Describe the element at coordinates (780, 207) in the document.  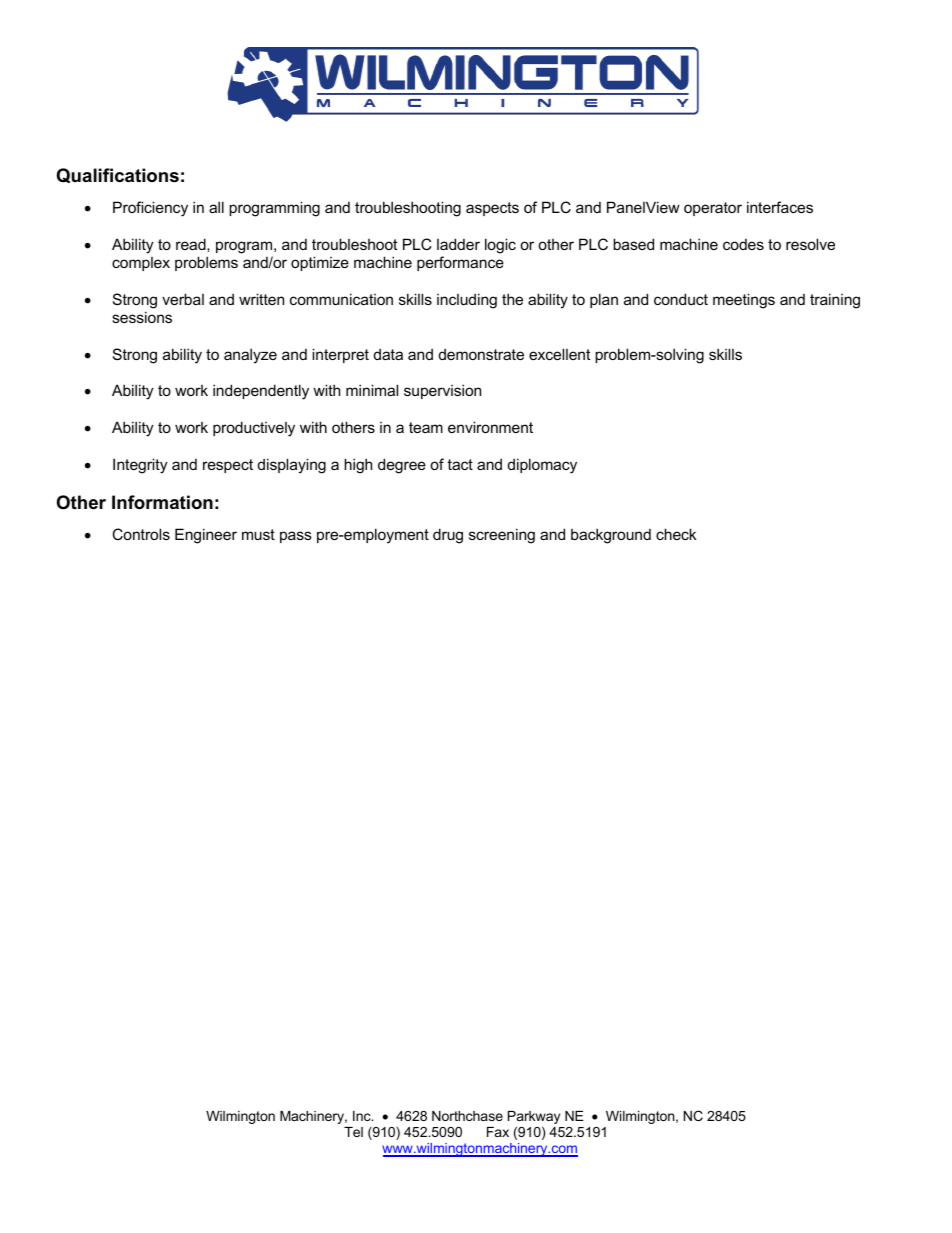
I see `interfaces` at that location.
